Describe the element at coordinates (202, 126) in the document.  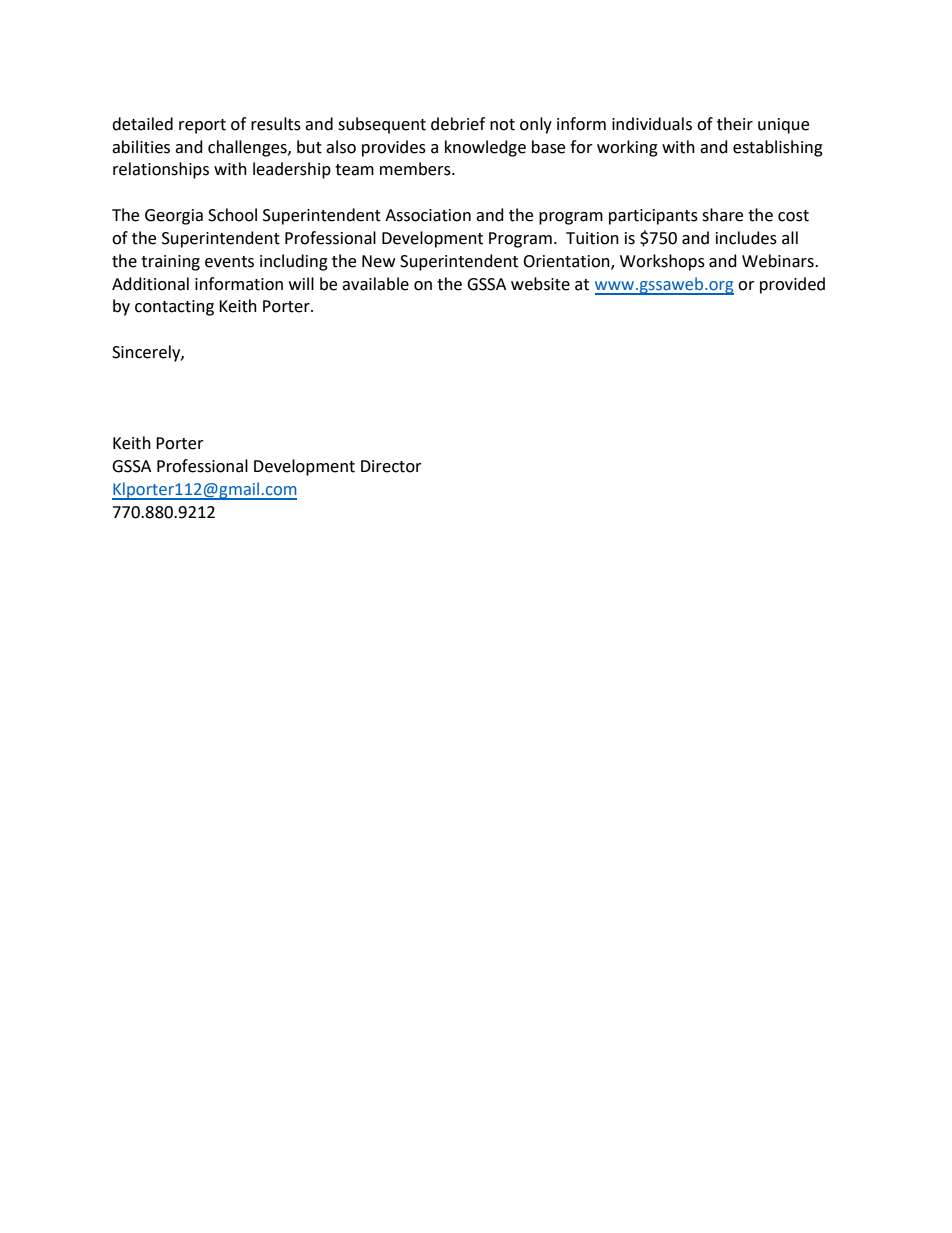
I see `report` at that location.
